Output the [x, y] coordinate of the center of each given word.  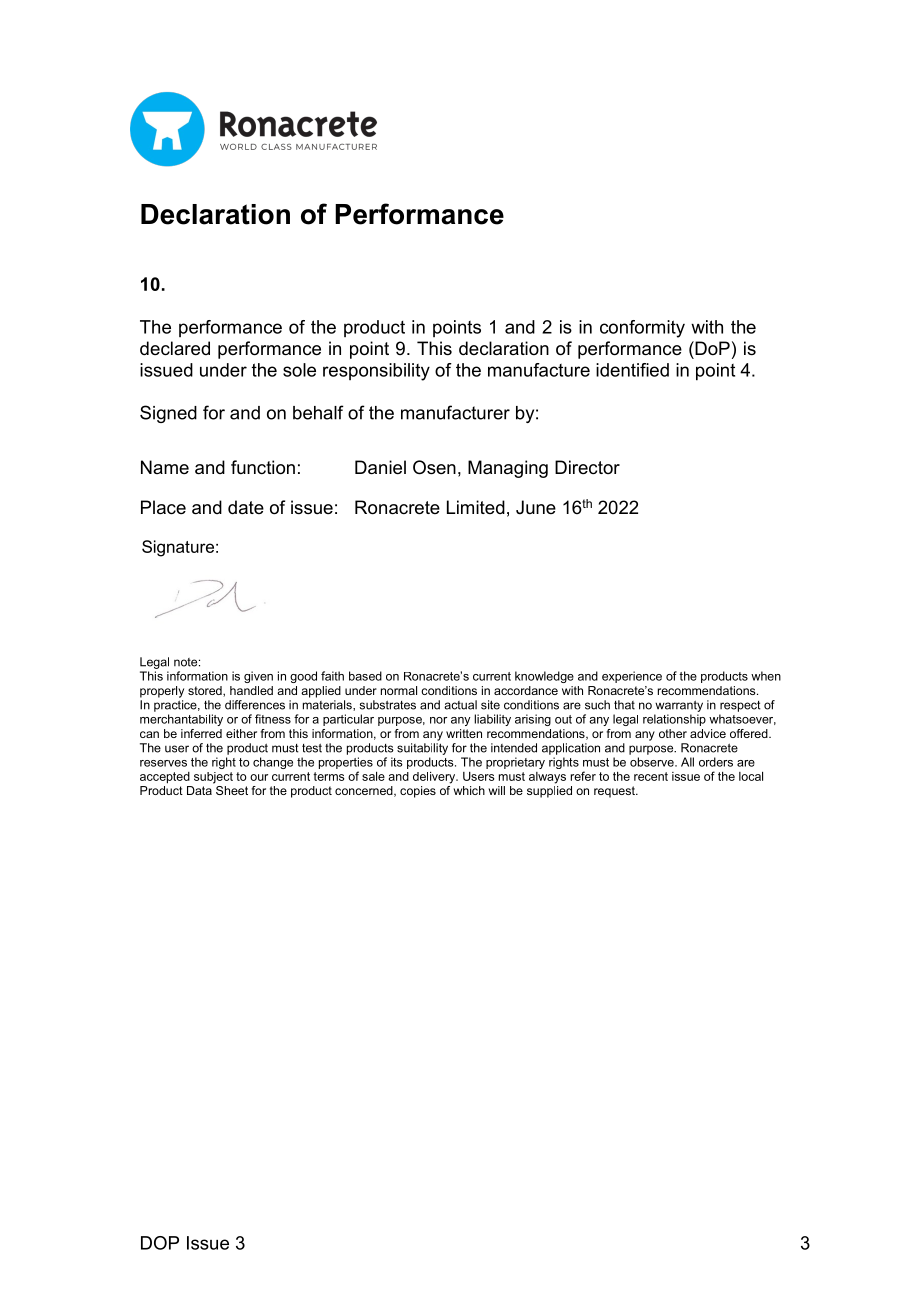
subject [213, 778]
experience [632, 677]
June [536, 507]
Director [587, 467]
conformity [642, 329]
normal [399, 690]
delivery [435, 778]
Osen [434, 467]
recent [651, 776]
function [263, 467]
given [258, 677]
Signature [178, 548]
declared [175, 348]
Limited [476, 507]
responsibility [376, 372]
